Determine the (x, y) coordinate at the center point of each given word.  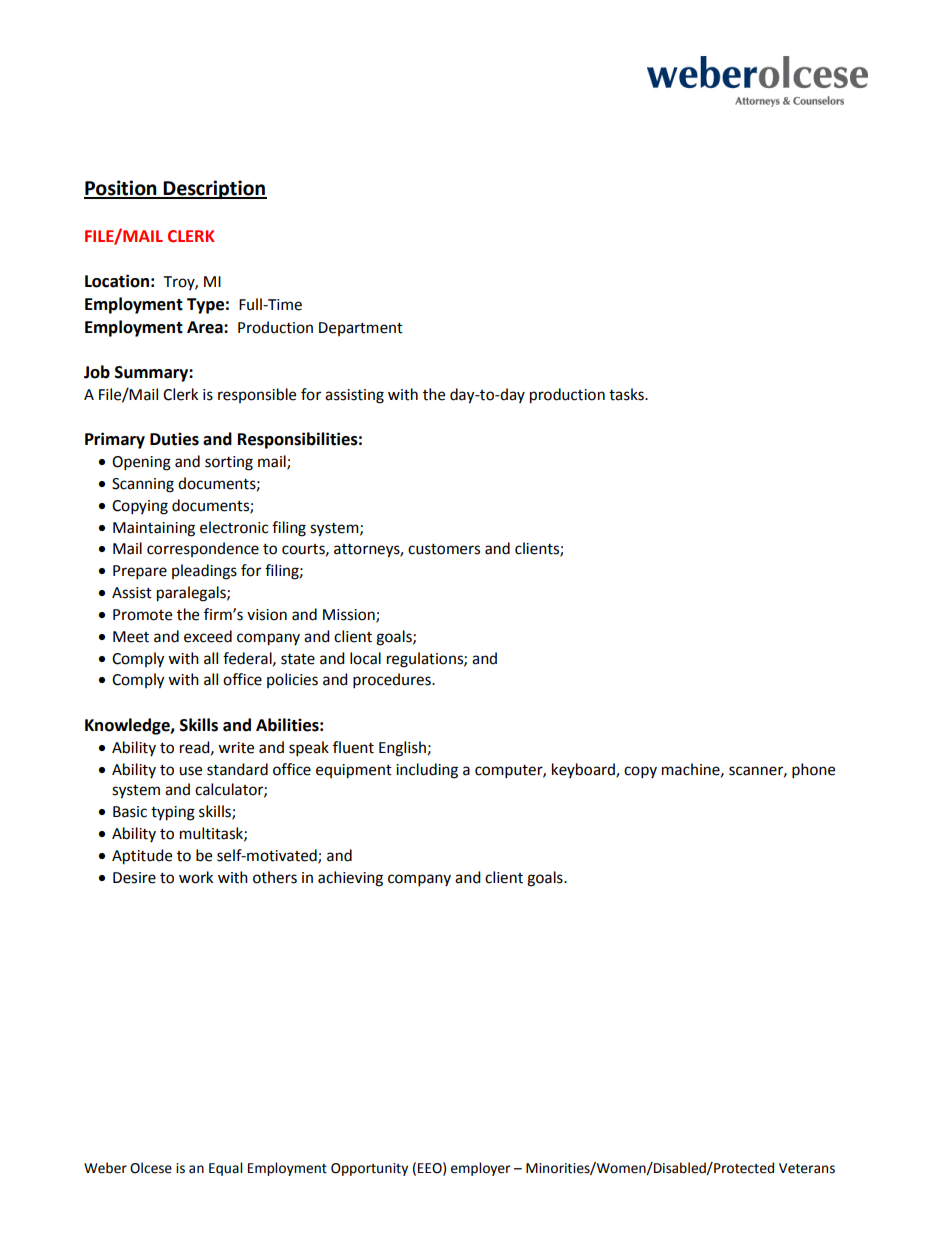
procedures (393, 681)
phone (813, 771)
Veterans (807, 1168)
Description (214, 189)
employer (481, 1169)
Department (361, 329)
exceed (208, 636)
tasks (627, 394)
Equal (225, 1169)
